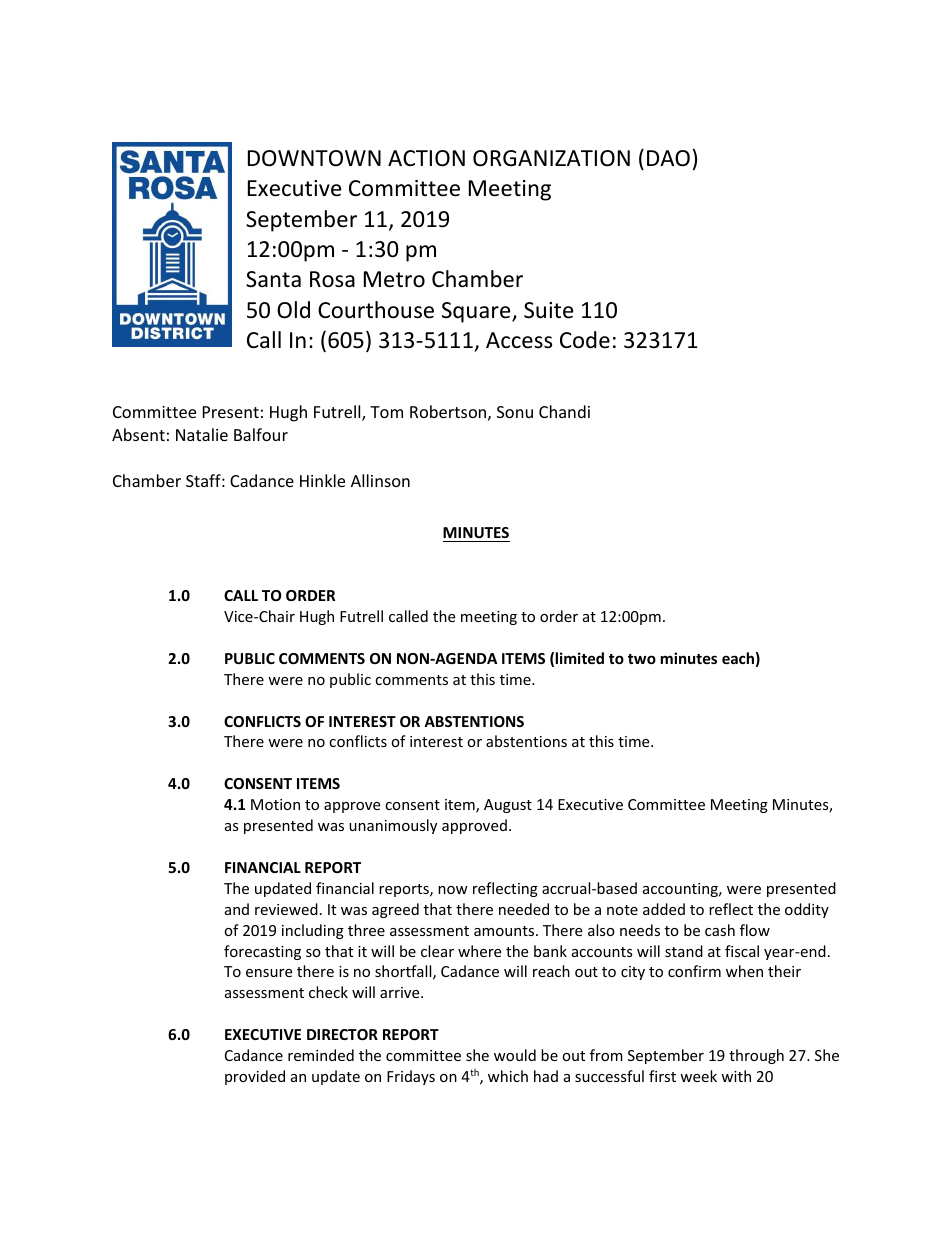 This document has height=1233, width=952. What do you see at coordinates (255, 1077) in the document?
I see `provided` at bounding box center [255, 1077].
